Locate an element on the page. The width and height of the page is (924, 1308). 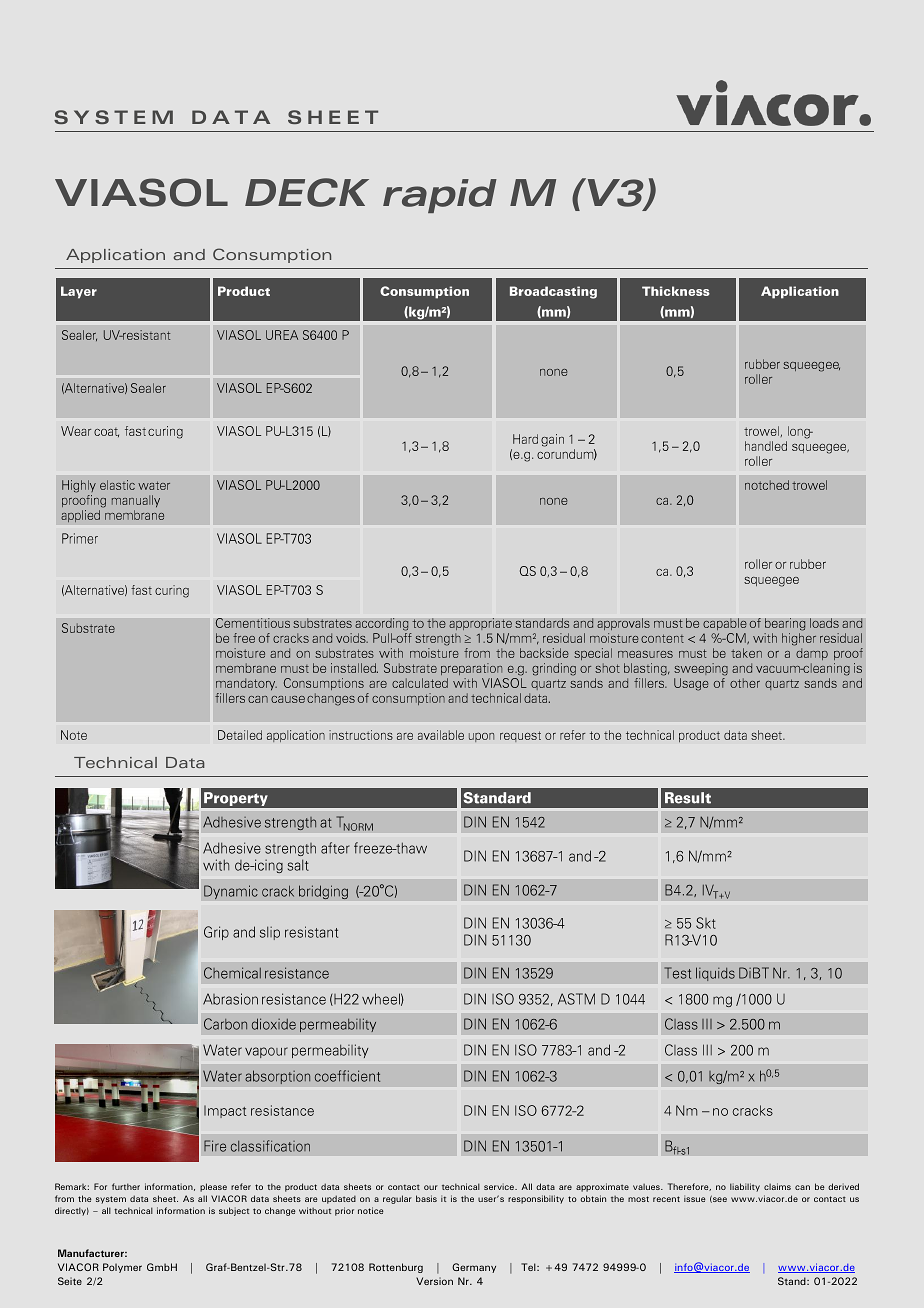
Application is located at coordinates (115, 256).
